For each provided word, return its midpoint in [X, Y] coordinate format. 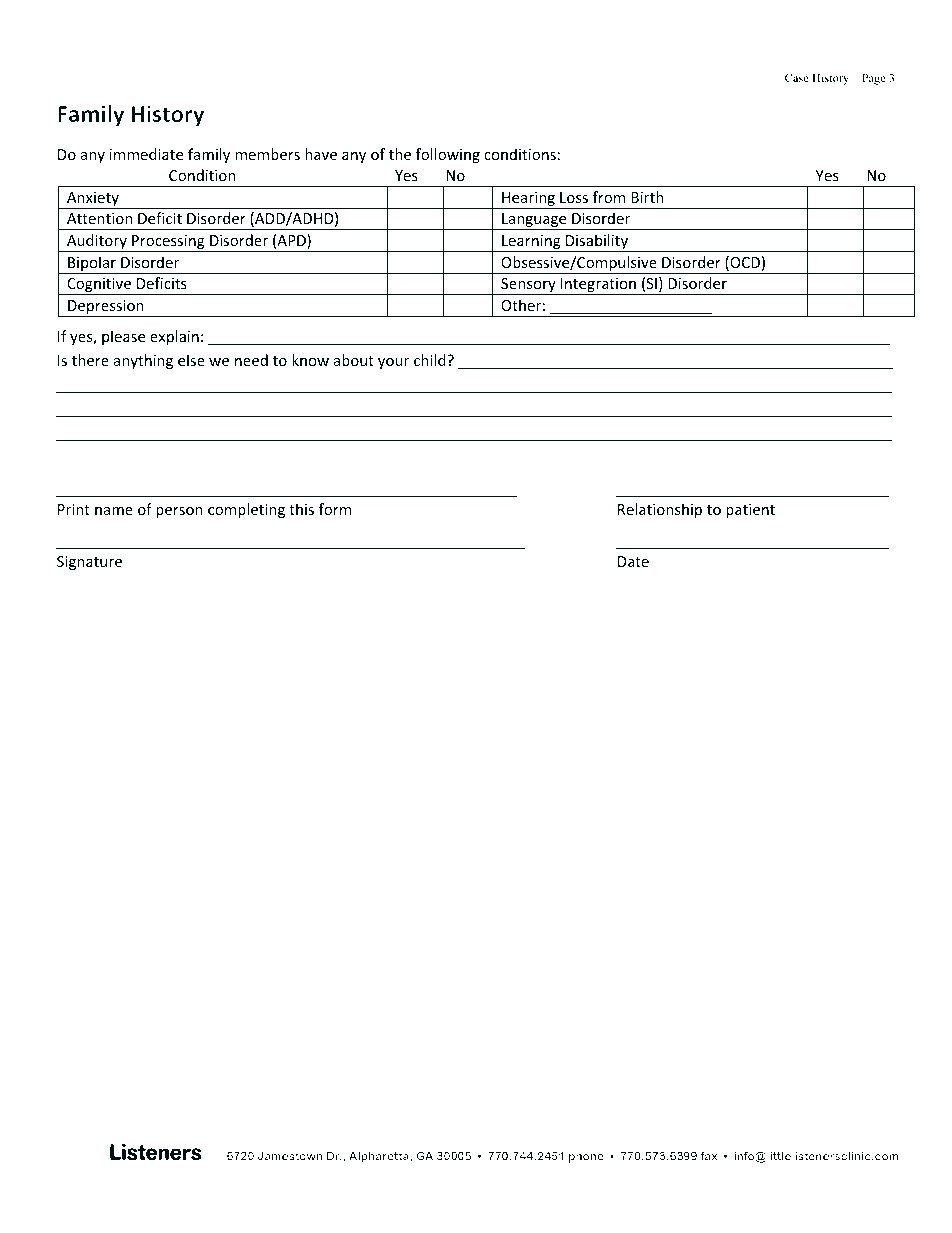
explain [174, 337]
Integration [598, 286]
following [448, 155]
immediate [146, 154]
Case [796, 77]
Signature [89, 563]
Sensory [528, 286]
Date [633, 561]
